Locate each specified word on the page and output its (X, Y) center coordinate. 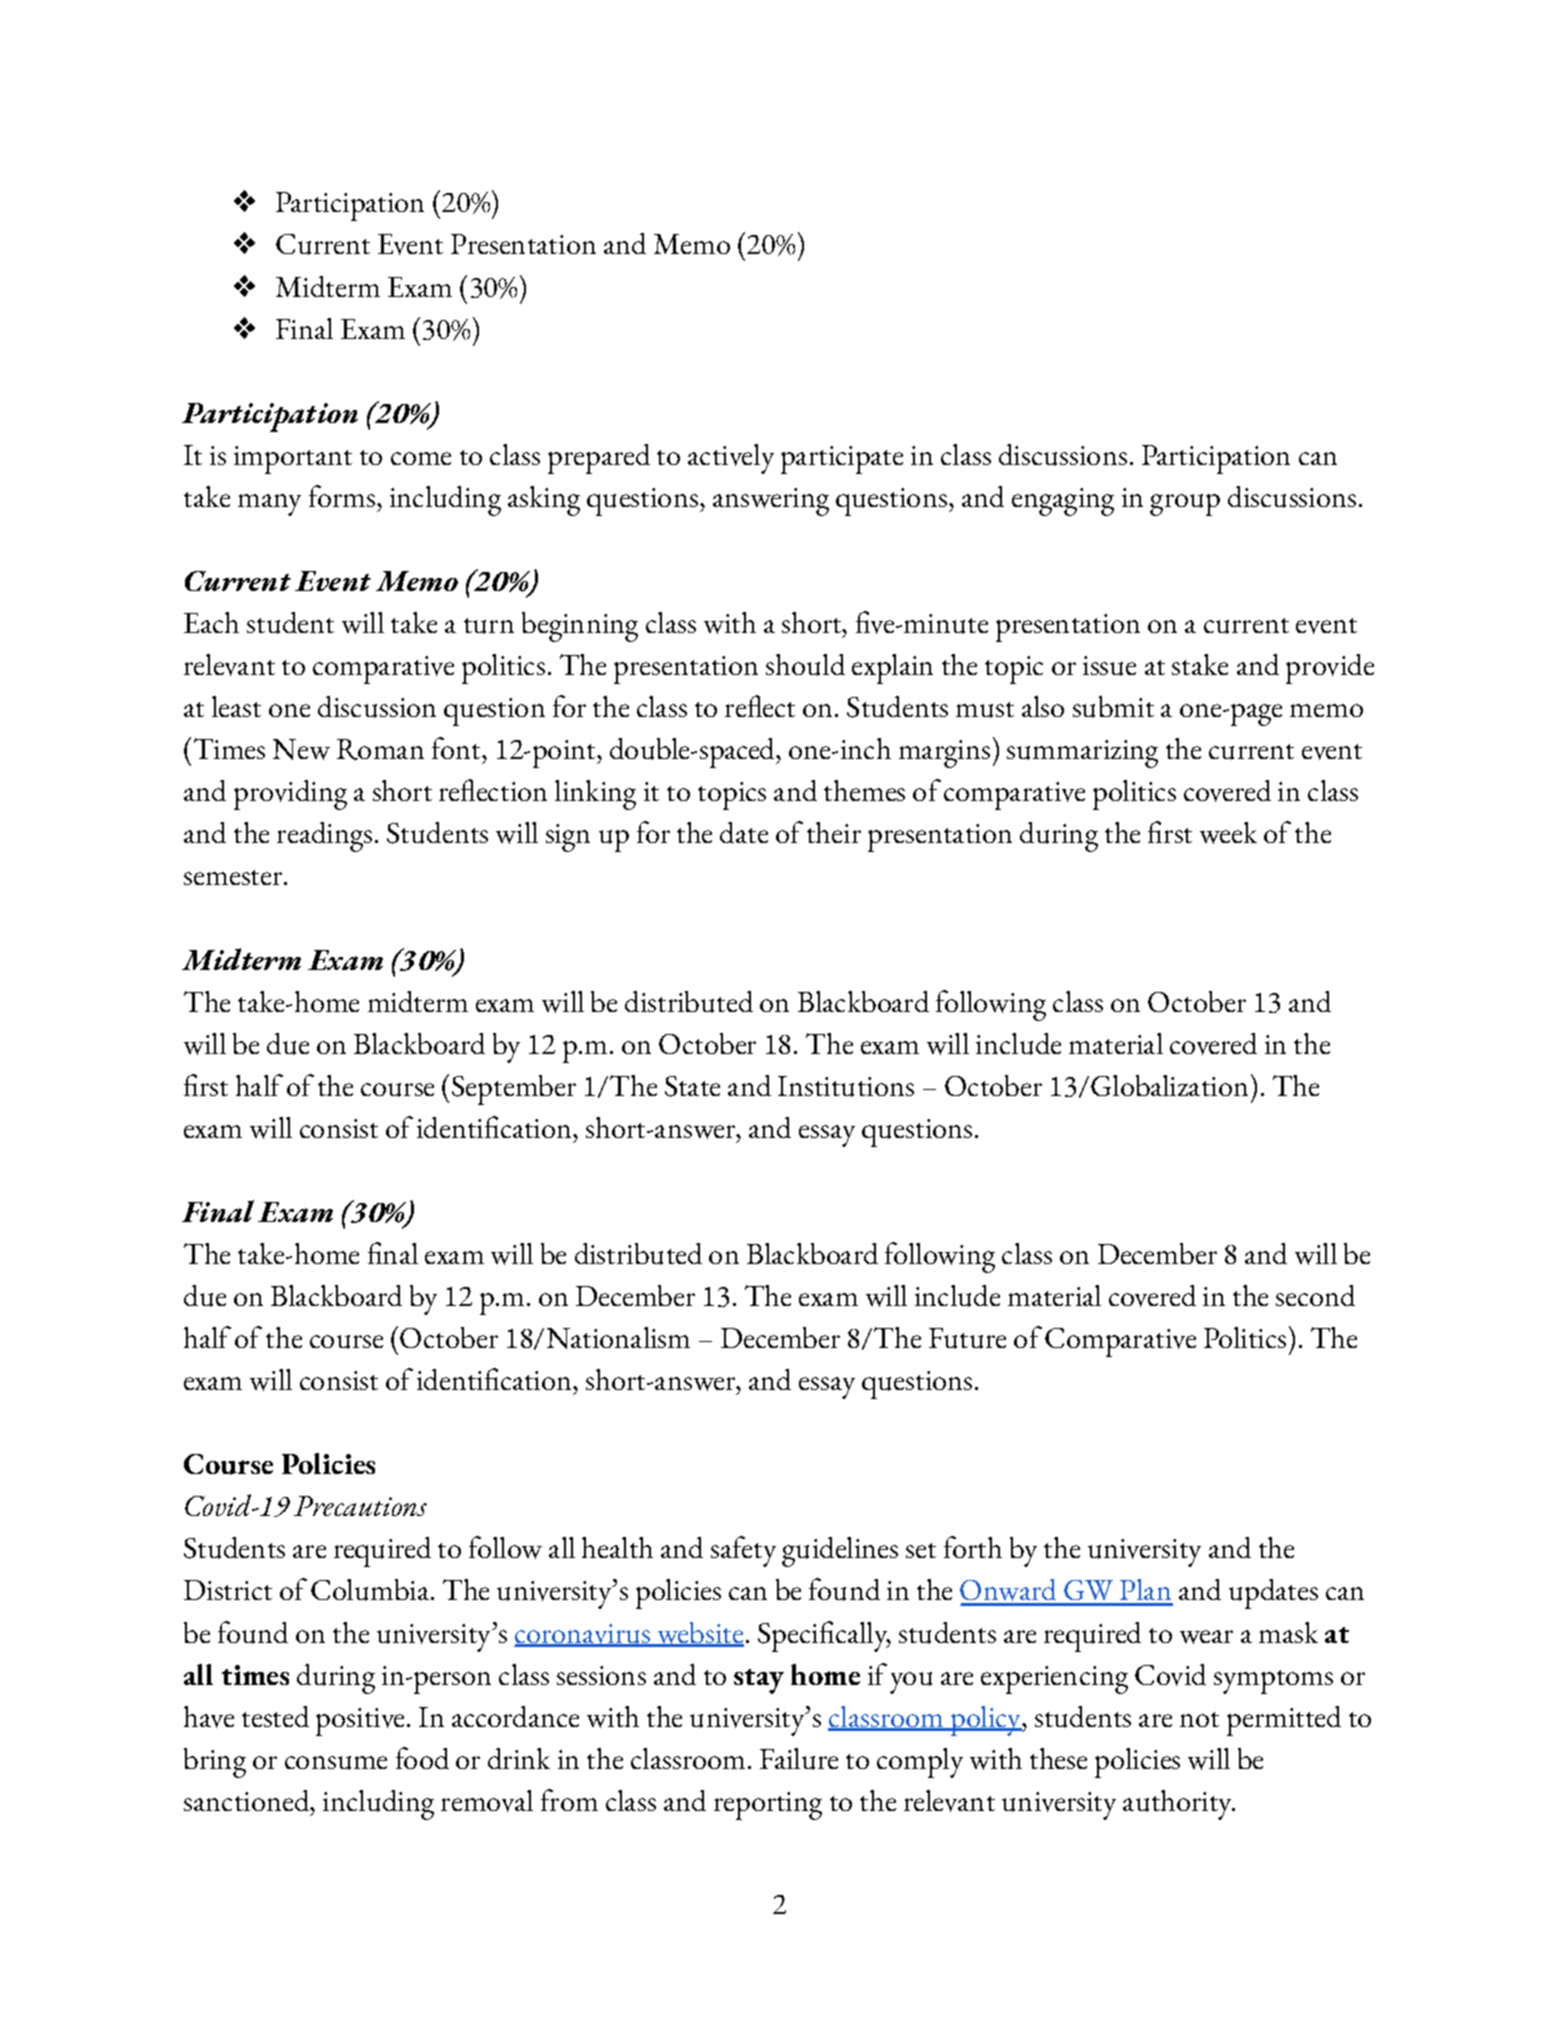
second (1315, 1295)
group (1185, 505)
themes (864, 790)
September (514, 1090)
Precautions (360, 1506)
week (1228, 833)
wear (1206, 1637)
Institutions (846, 1086)
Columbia (371, 1590)
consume (336, 1763)
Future (967, 1338)
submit (1113, 707)
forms (343, 496)
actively (731, 459)
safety (743, 1551)
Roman (380, 749)
